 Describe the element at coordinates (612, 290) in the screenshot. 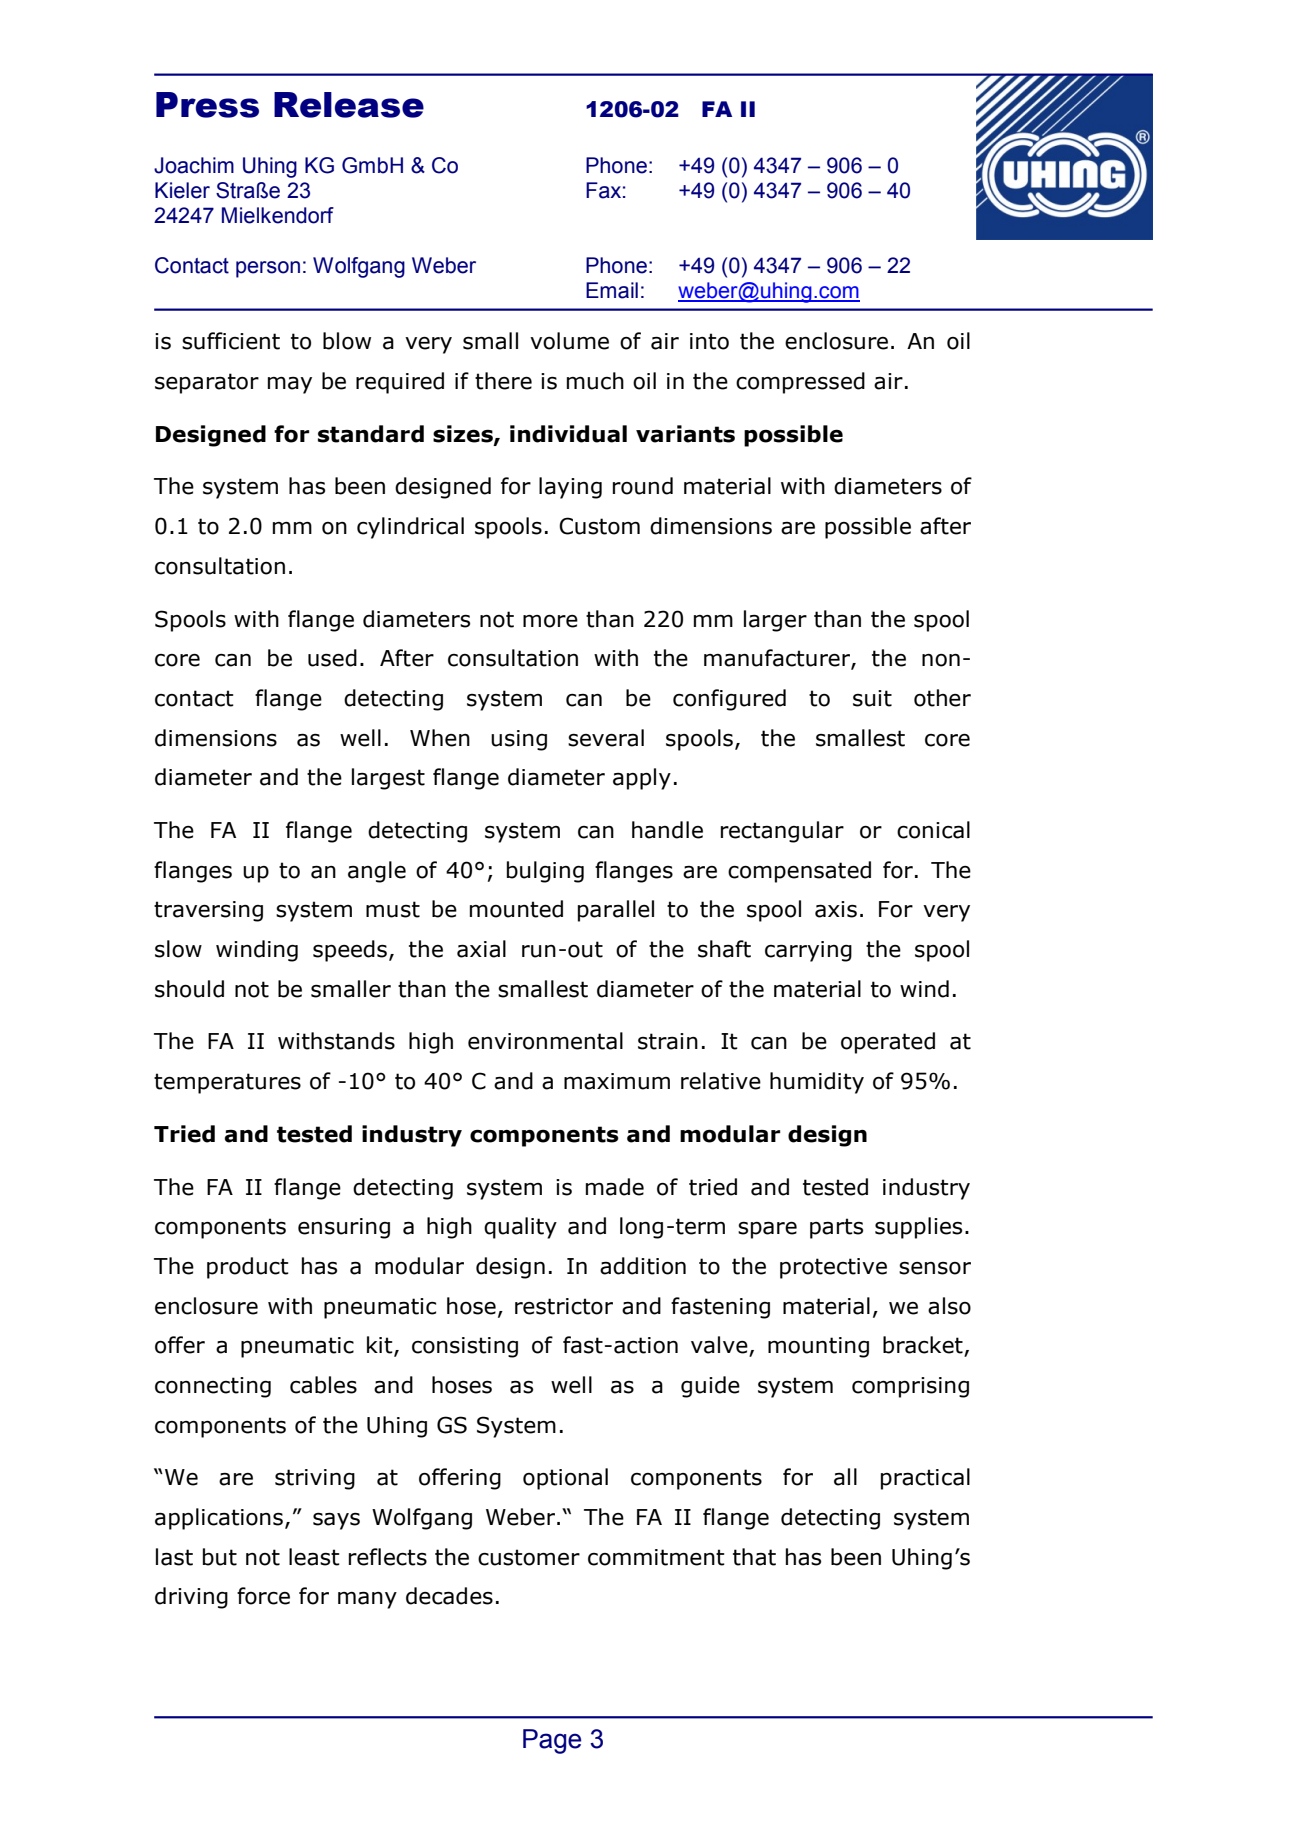

I see `Email` at that location.
